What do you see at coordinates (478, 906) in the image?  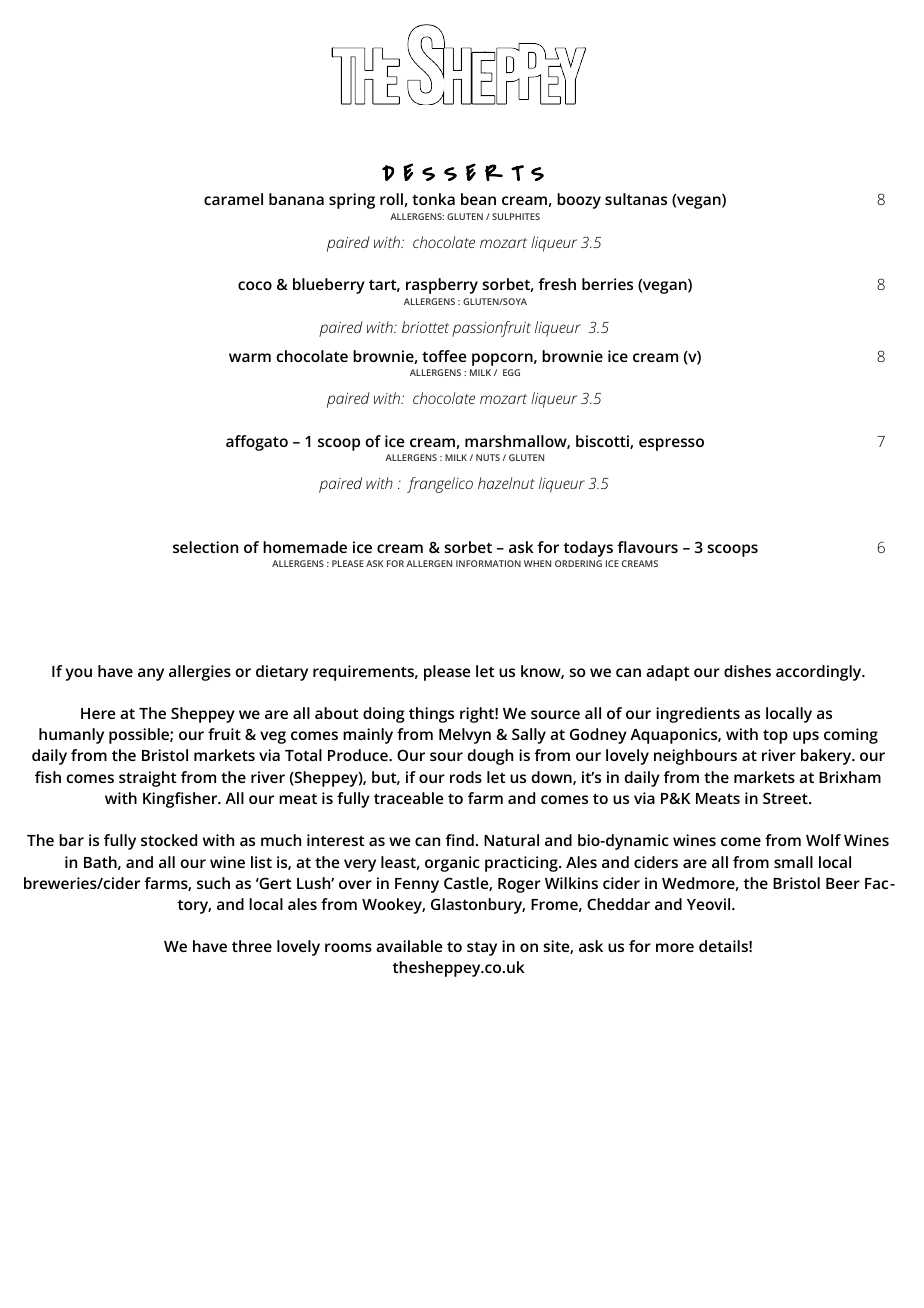 I see `Glastonbury` at bounding box center [478, 906].
